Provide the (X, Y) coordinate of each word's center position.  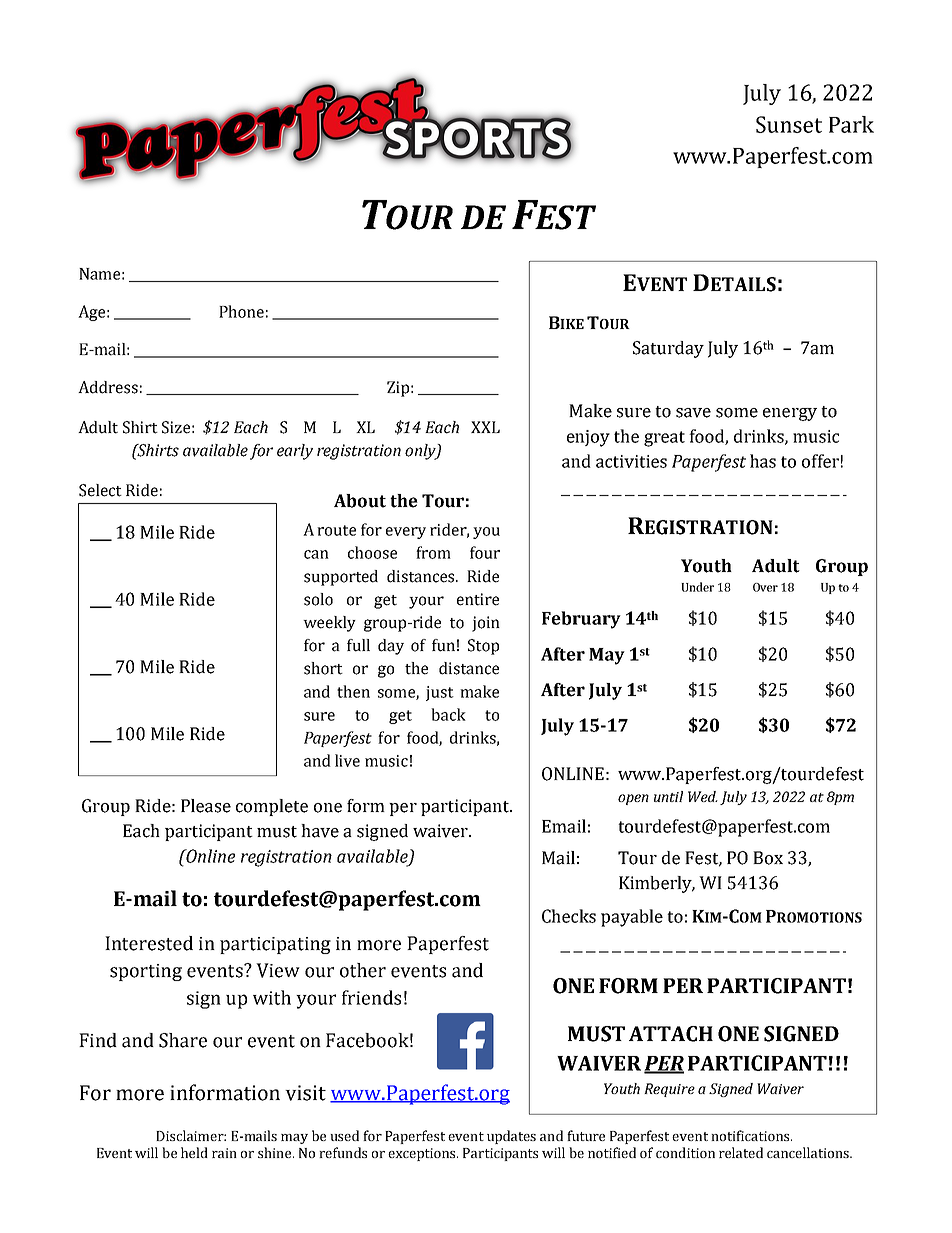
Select (100, 490)
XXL (485, 427)
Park (851, 124)
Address (108, 387)
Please (206, 806)
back (448, 714)
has (763, 461)
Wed (703, 796)
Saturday (668, 349)
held (194, 1152)
